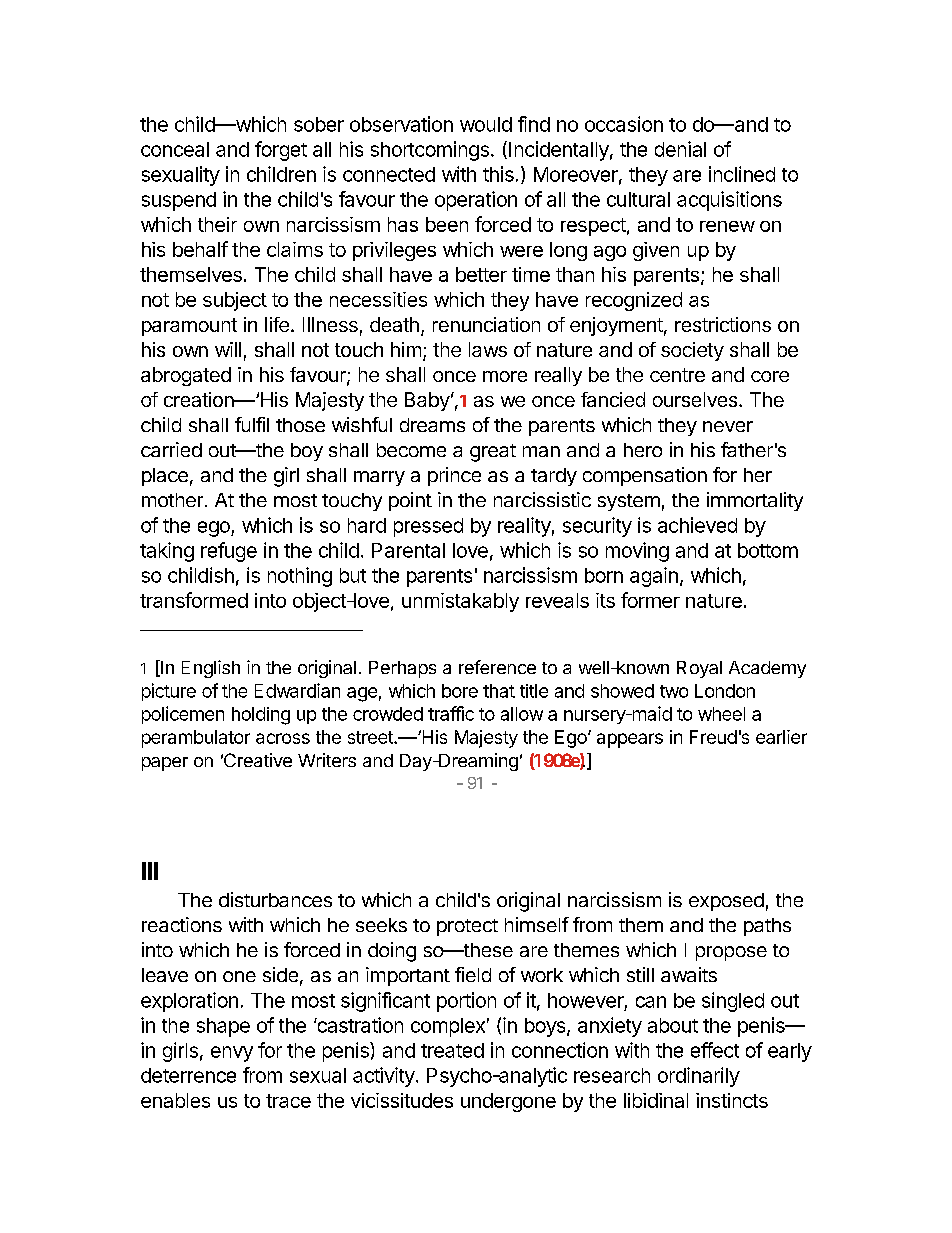 This screenshot has width=952, height=1233. Describe the element at coordinates (252, 424) in the screenshot. I see `fulfil` at that location.
